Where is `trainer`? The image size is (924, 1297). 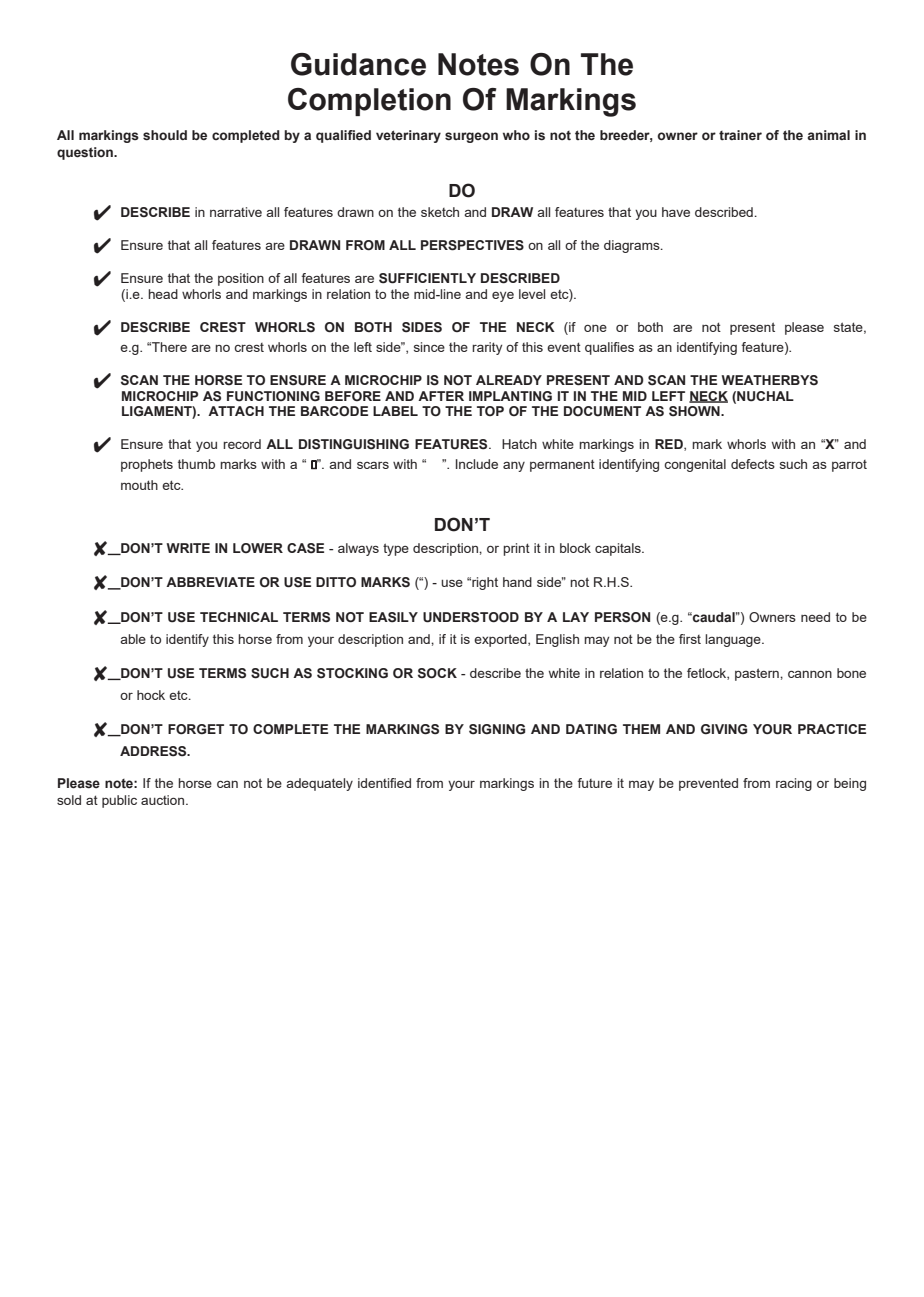
trainer is located at coordinates (740, 135).
